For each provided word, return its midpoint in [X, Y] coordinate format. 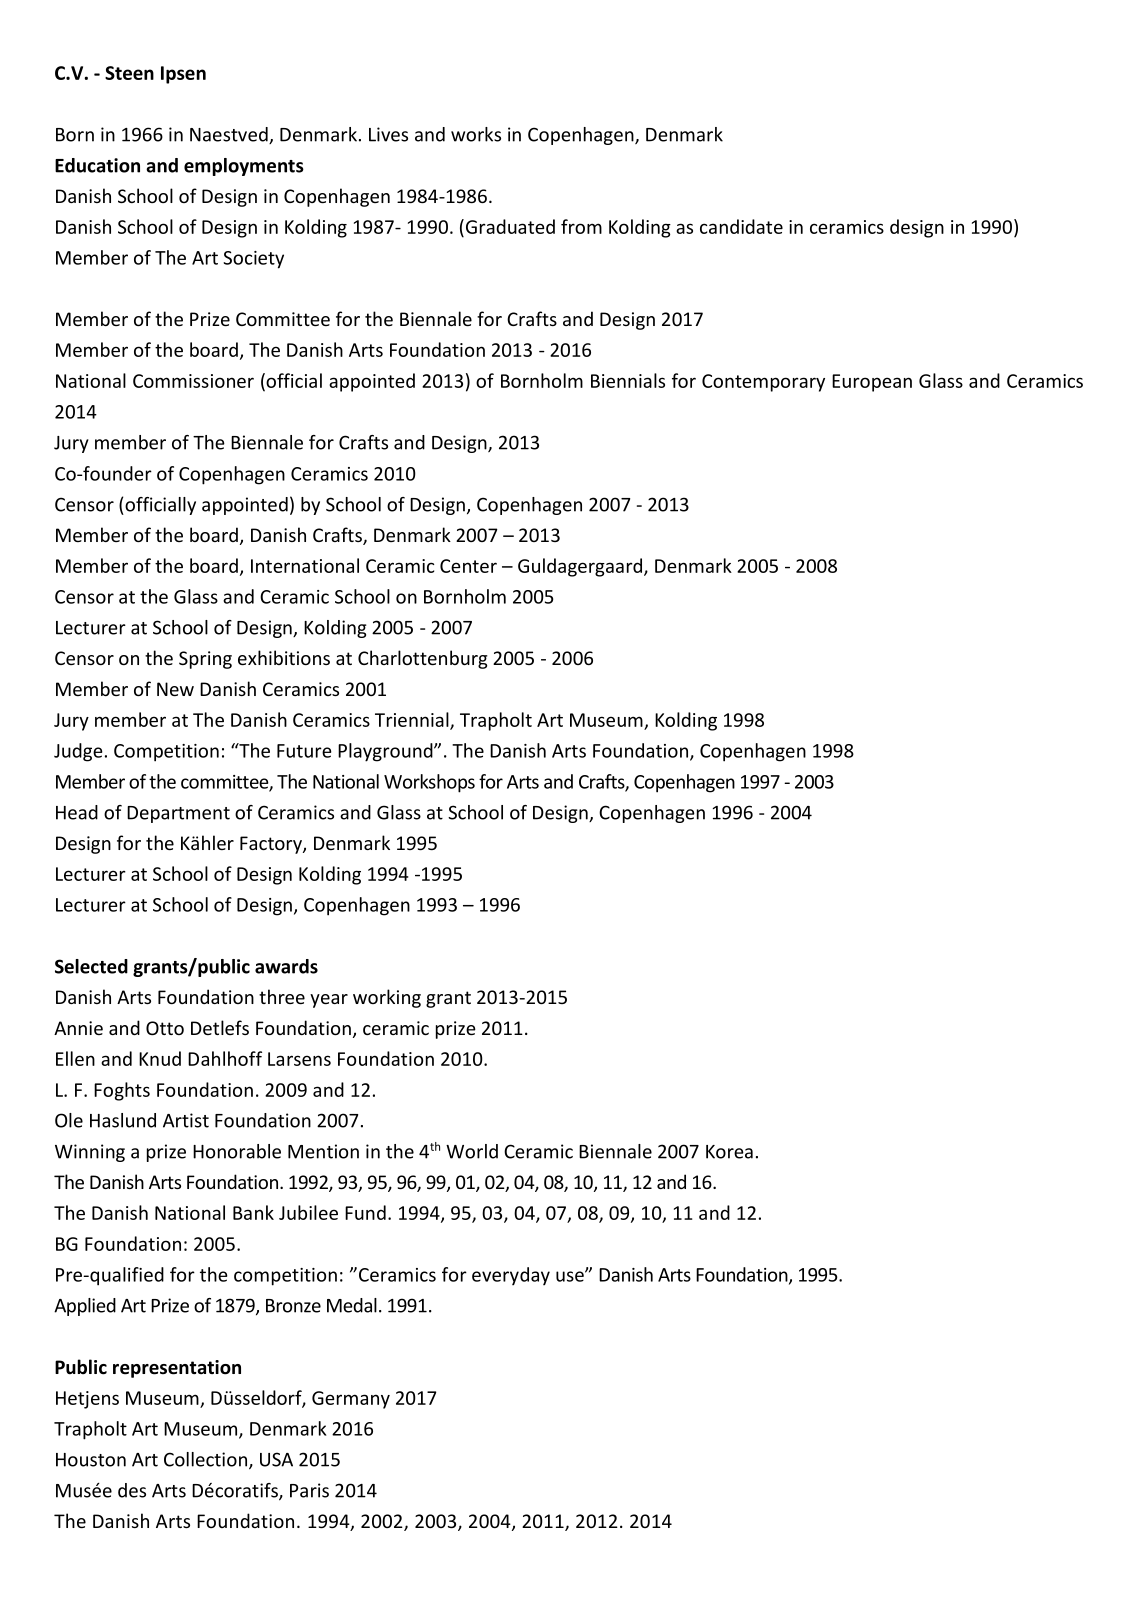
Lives [388, 134]
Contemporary [763, 383]
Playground [386, 752]
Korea [729, 1152]
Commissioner [193, 381]
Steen [129, 73]
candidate [741, 226]
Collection [205, 1459]
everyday [511, 1276]
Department [178, 814]
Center [468, 566]
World [472, 1151]
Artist [186, 1120]
